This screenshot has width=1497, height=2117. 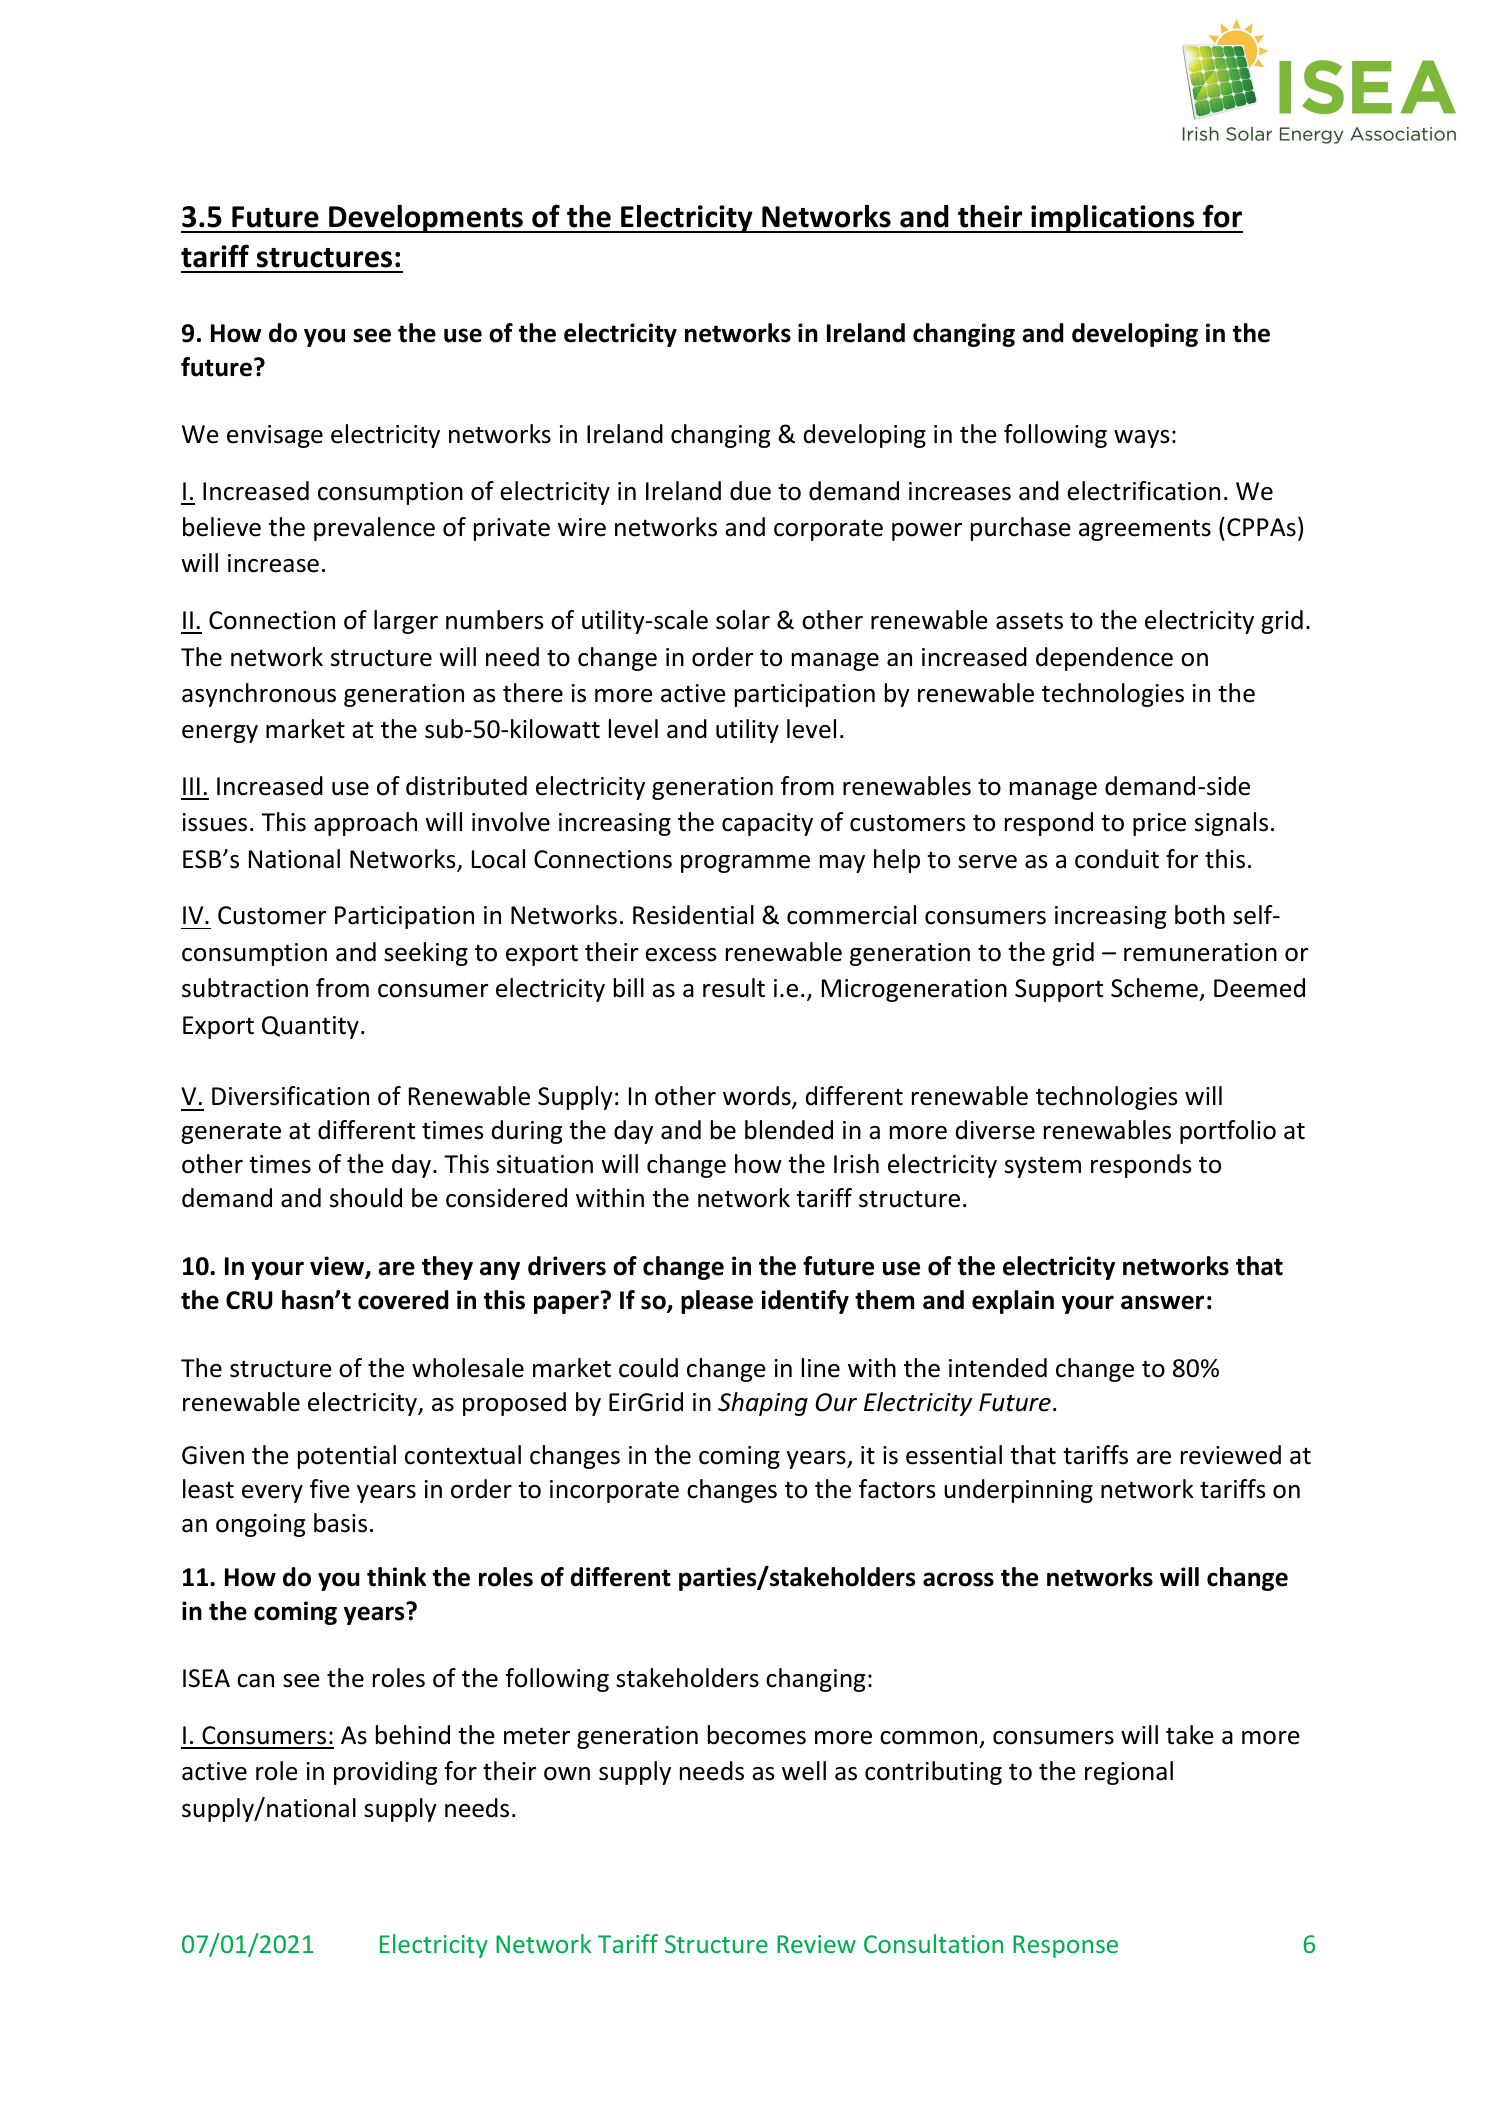 What do you see at coordinates (365, 824) in the screenshot?
I see `approach` at bounding box center [365, 824].
